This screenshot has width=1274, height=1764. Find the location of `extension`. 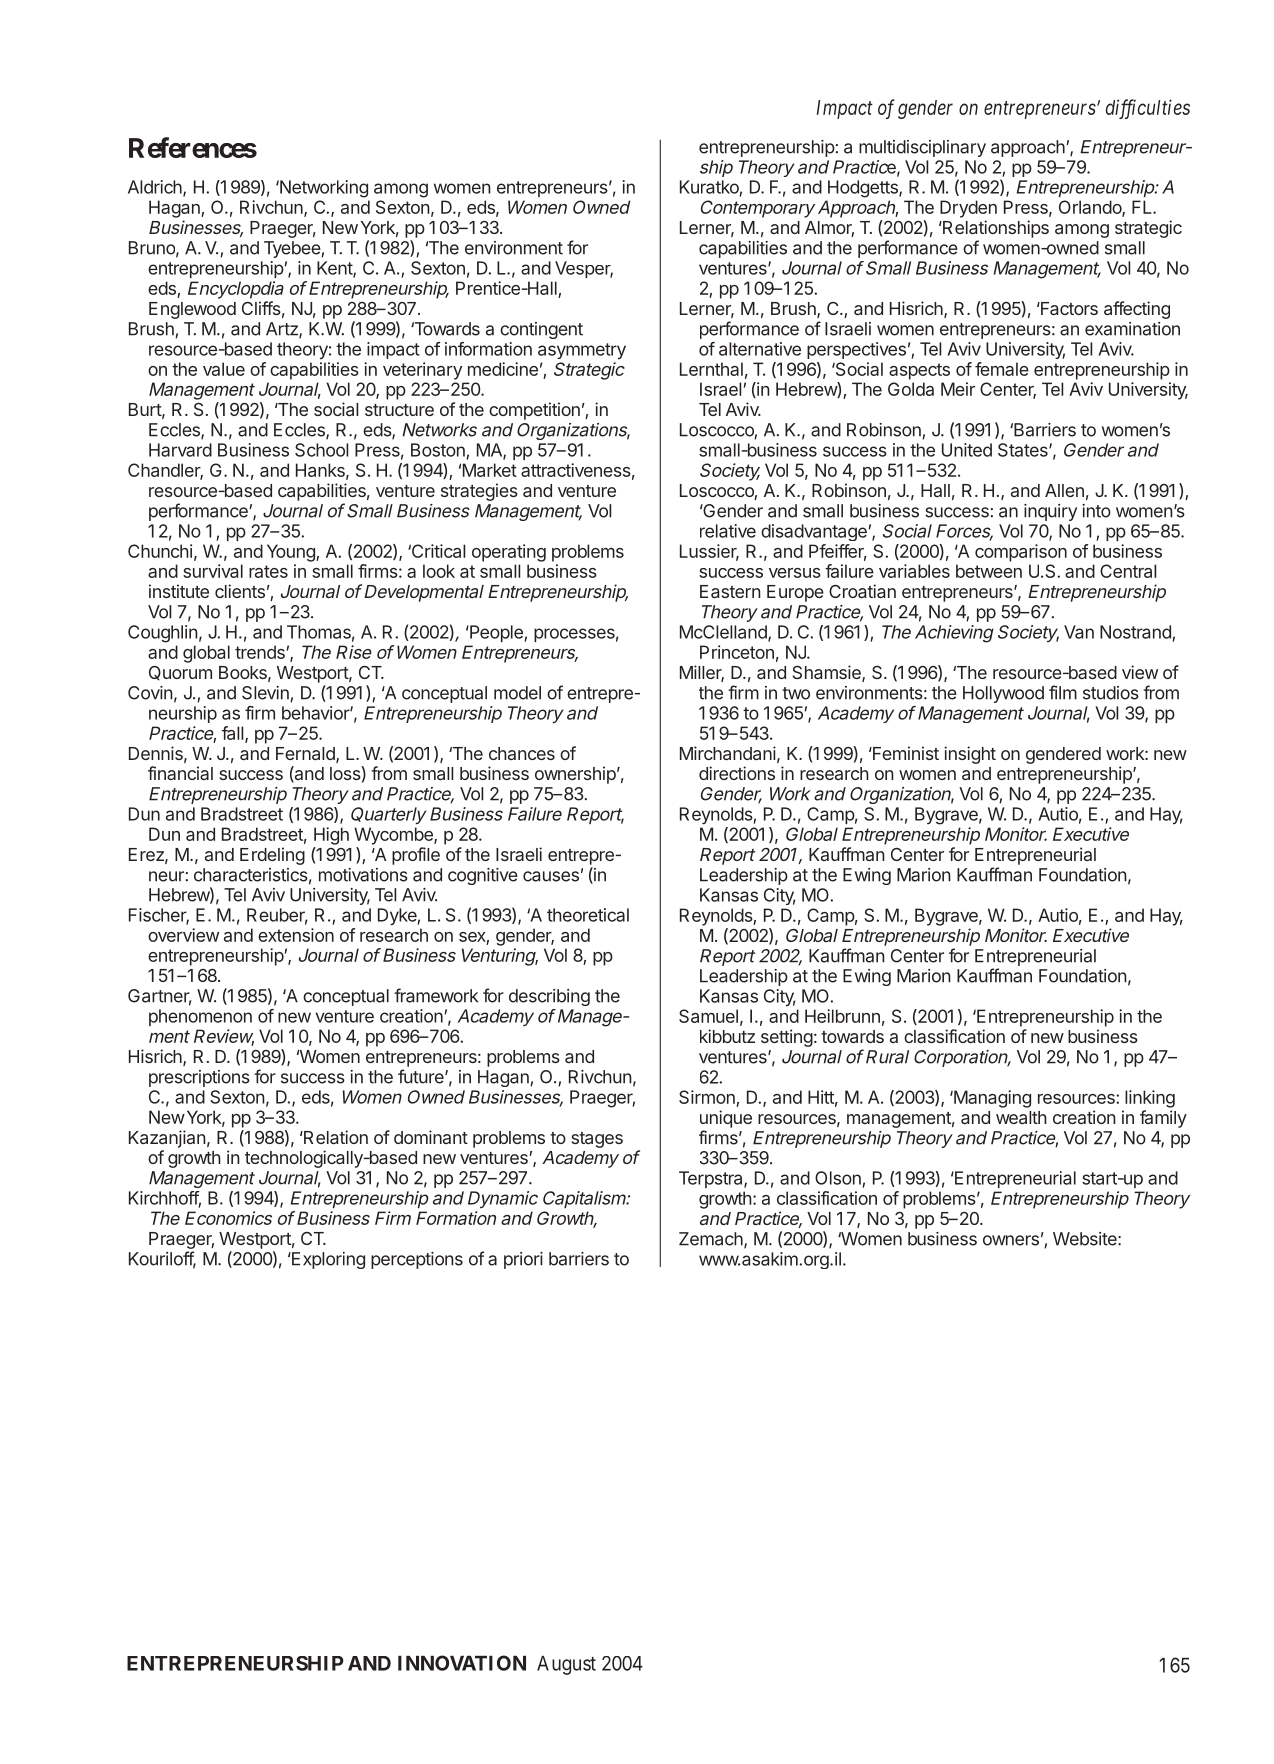

extension is located at coordinates (296, 935).
